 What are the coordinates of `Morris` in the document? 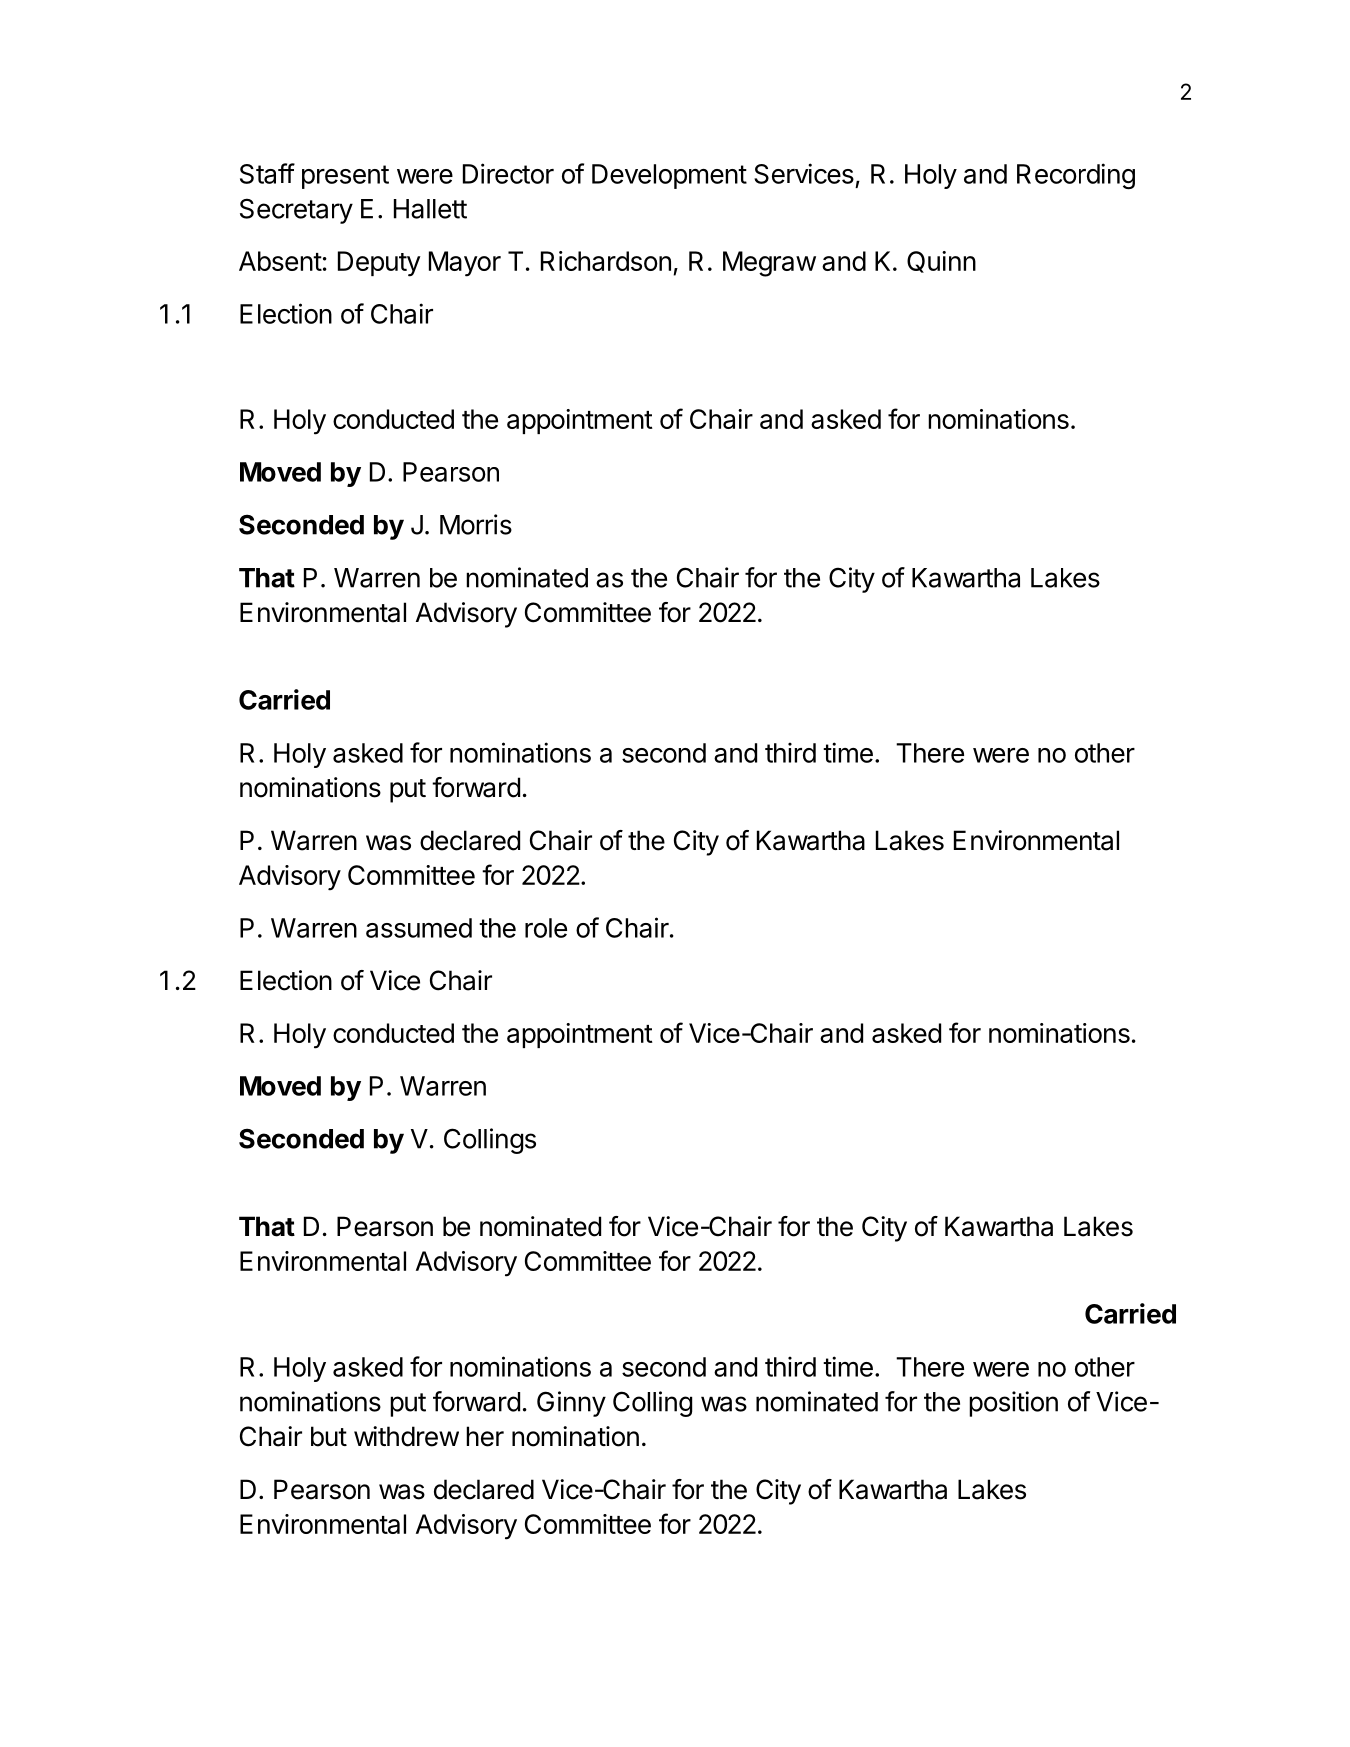 It's located at (476, 524).
